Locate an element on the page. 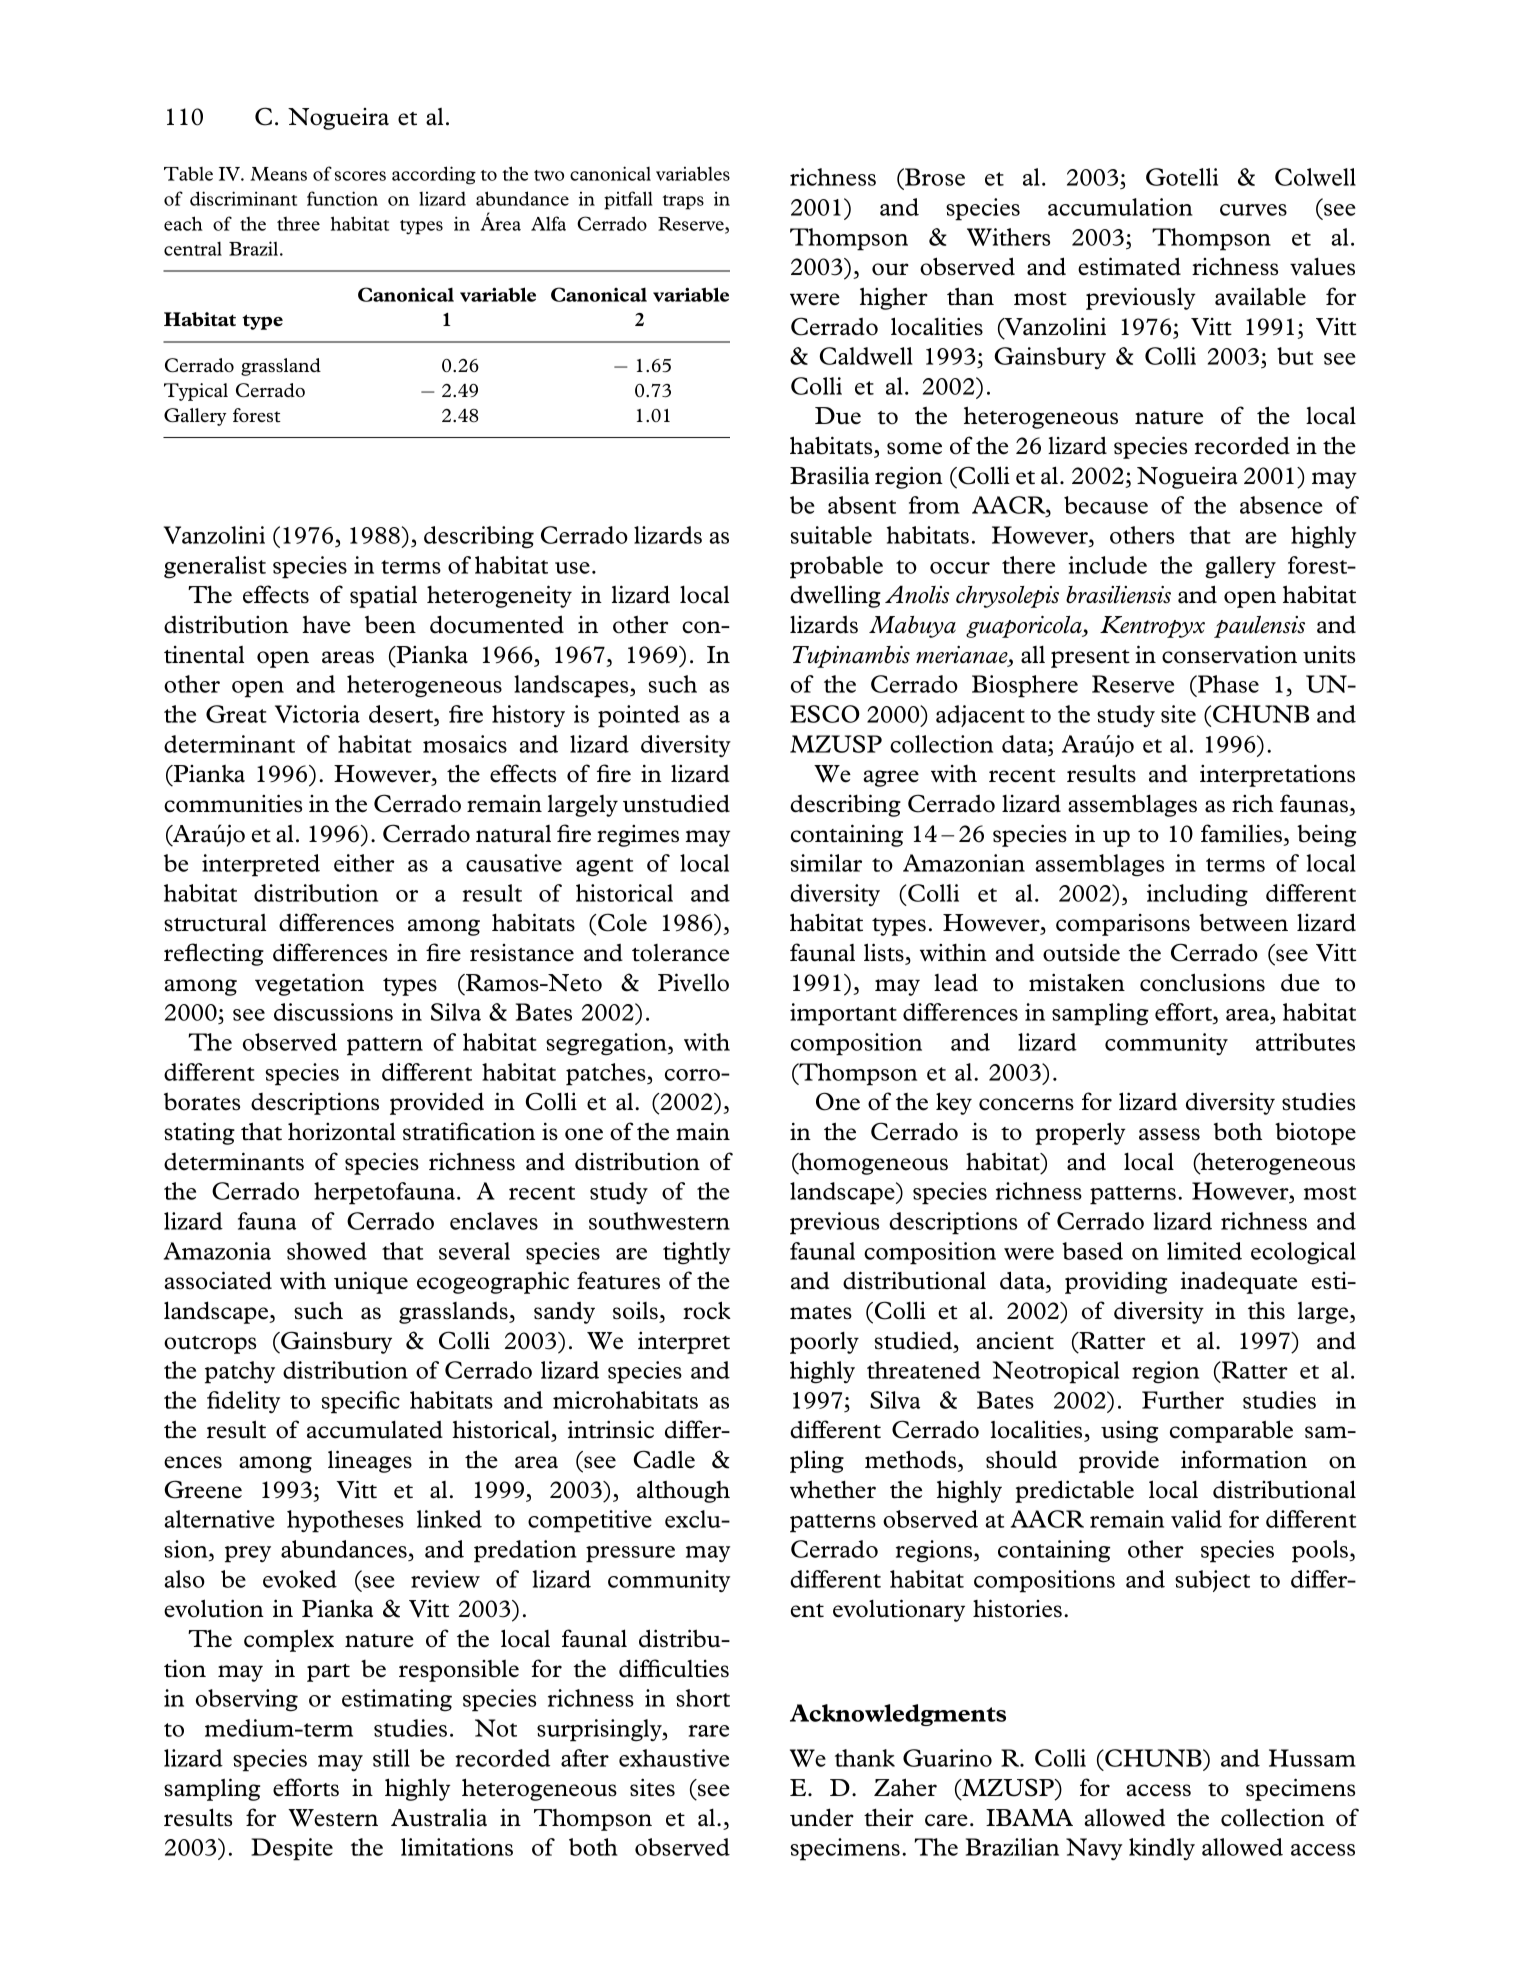  Despite is located at coordinates (292, 1849).
